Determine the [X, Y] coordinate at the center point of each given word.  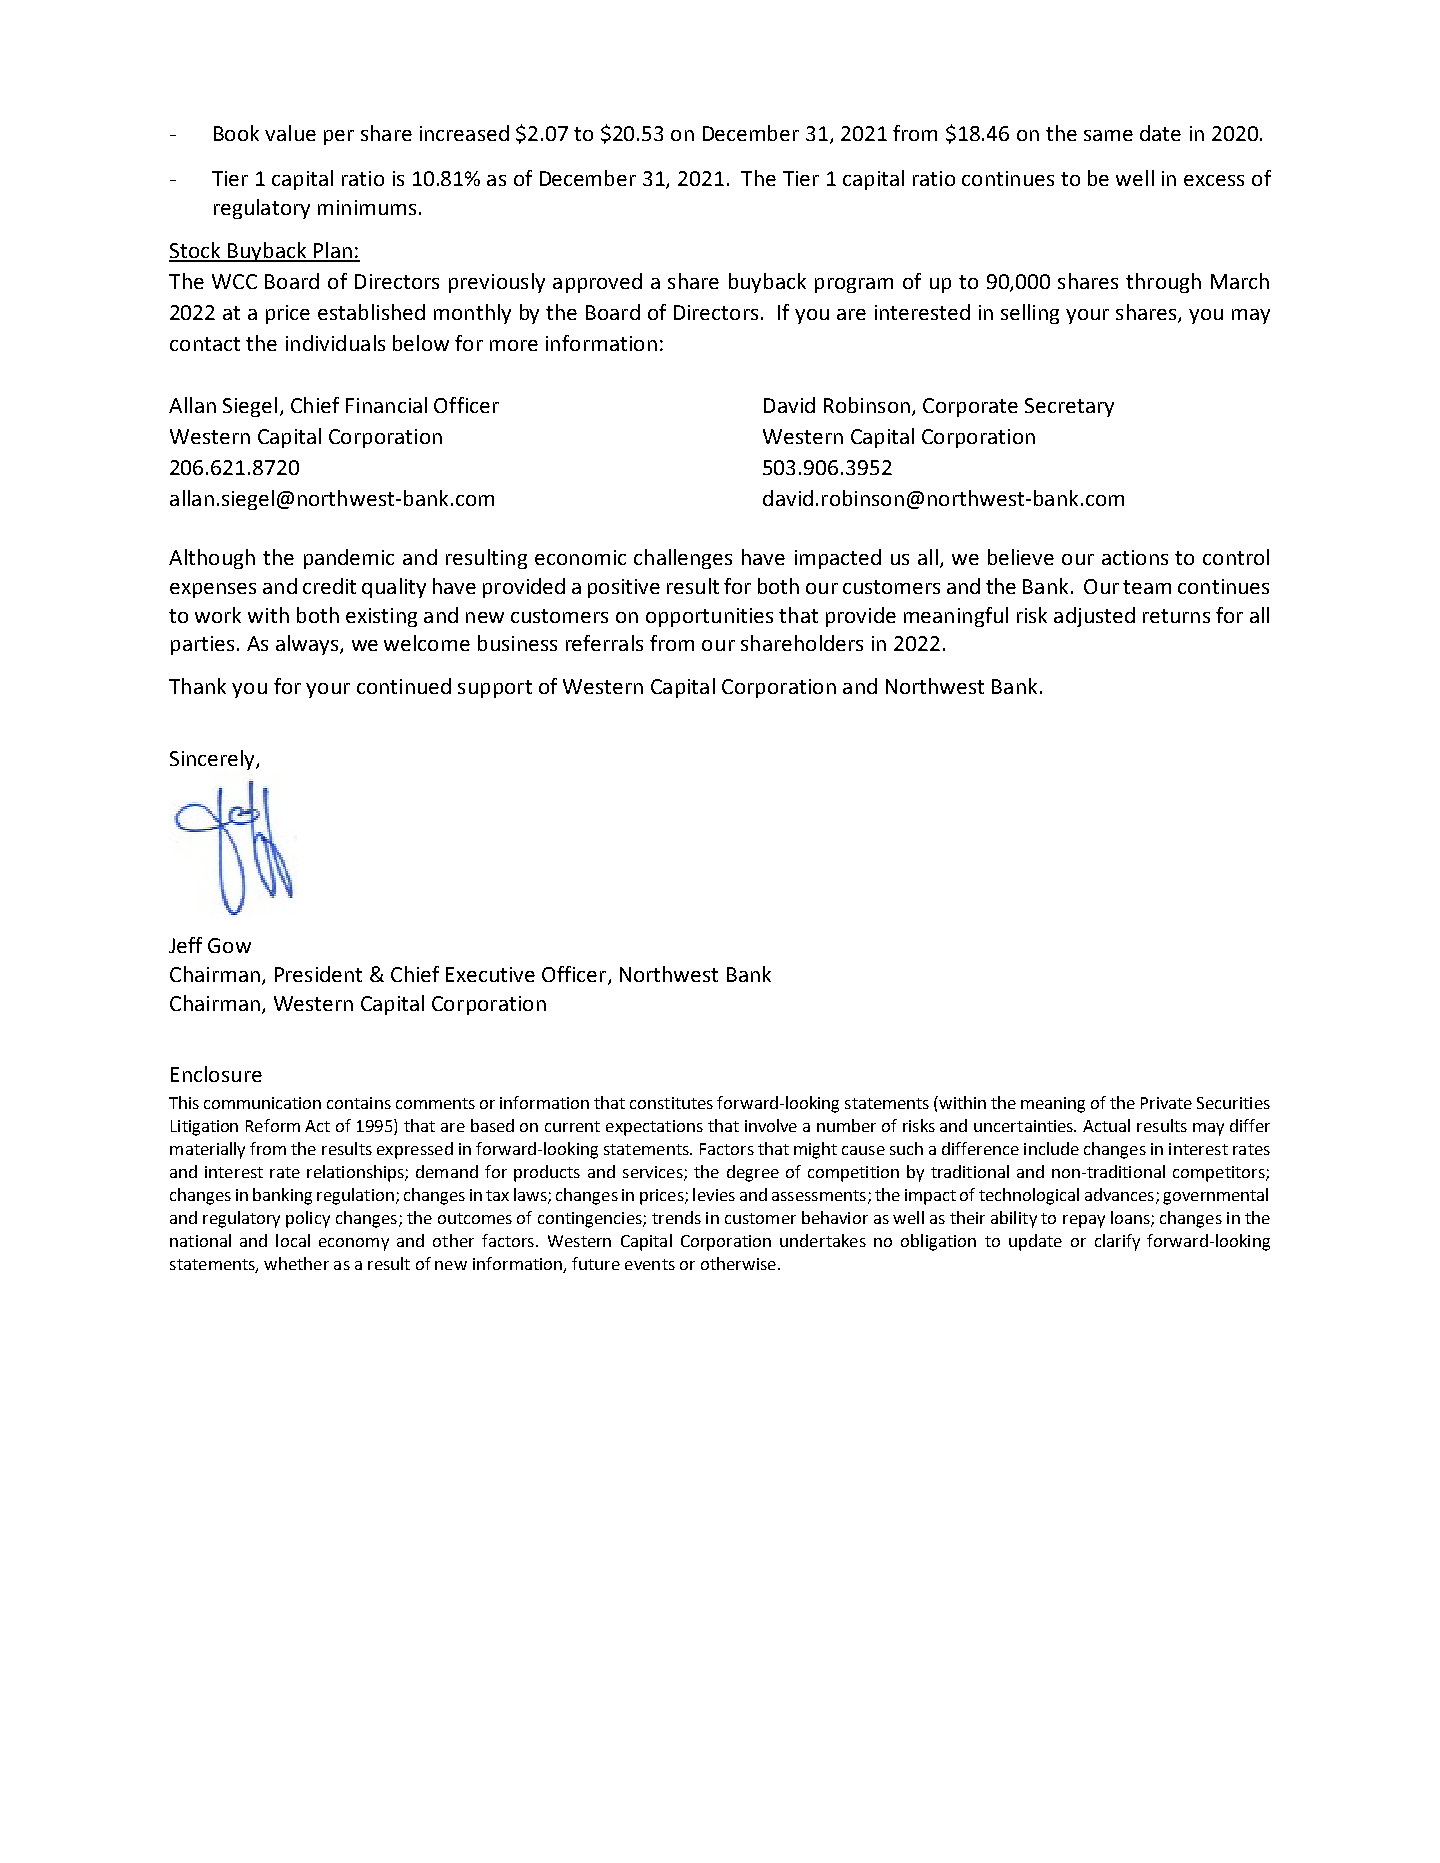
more [514, 345]
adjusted [1094, 617]
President [318, 974]
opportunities [709, 617]
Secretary [1069, 407]
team [1147, 587]
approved [597, 283]
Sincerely [213, 760]
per [339, 137]
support [495, 689]
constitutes [671, 1103]
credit [329, 586]
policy [308, 1219]
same [1108, 135]
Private [1166, 1103]
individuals [335, 343]
